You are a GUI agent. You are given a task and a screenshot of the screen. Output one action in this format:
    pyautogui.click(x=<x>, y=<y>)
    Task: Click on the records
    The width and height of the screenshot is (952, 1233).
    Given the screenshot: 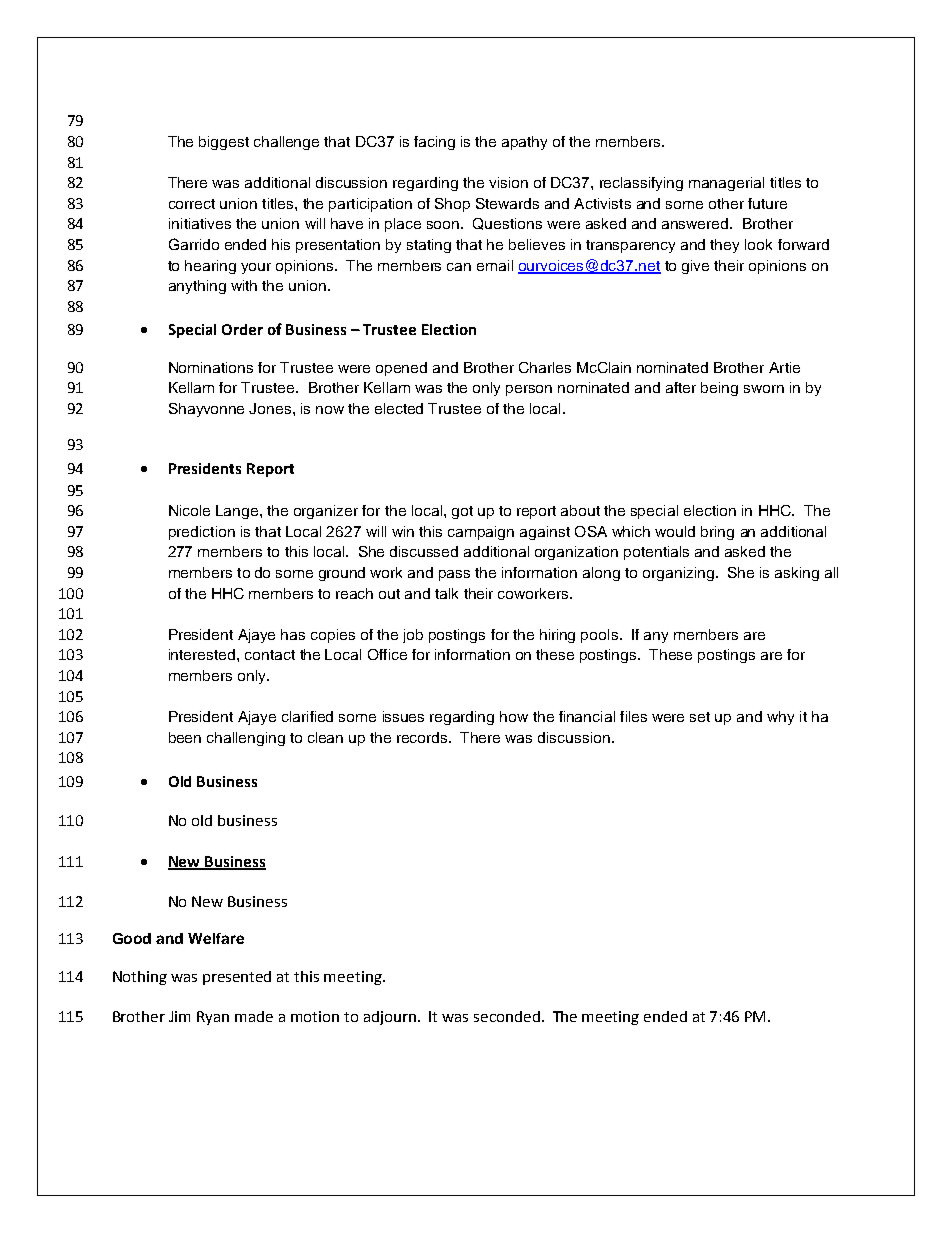 What is the action you would take?
    pyautogui.click(x=423, y=737)
